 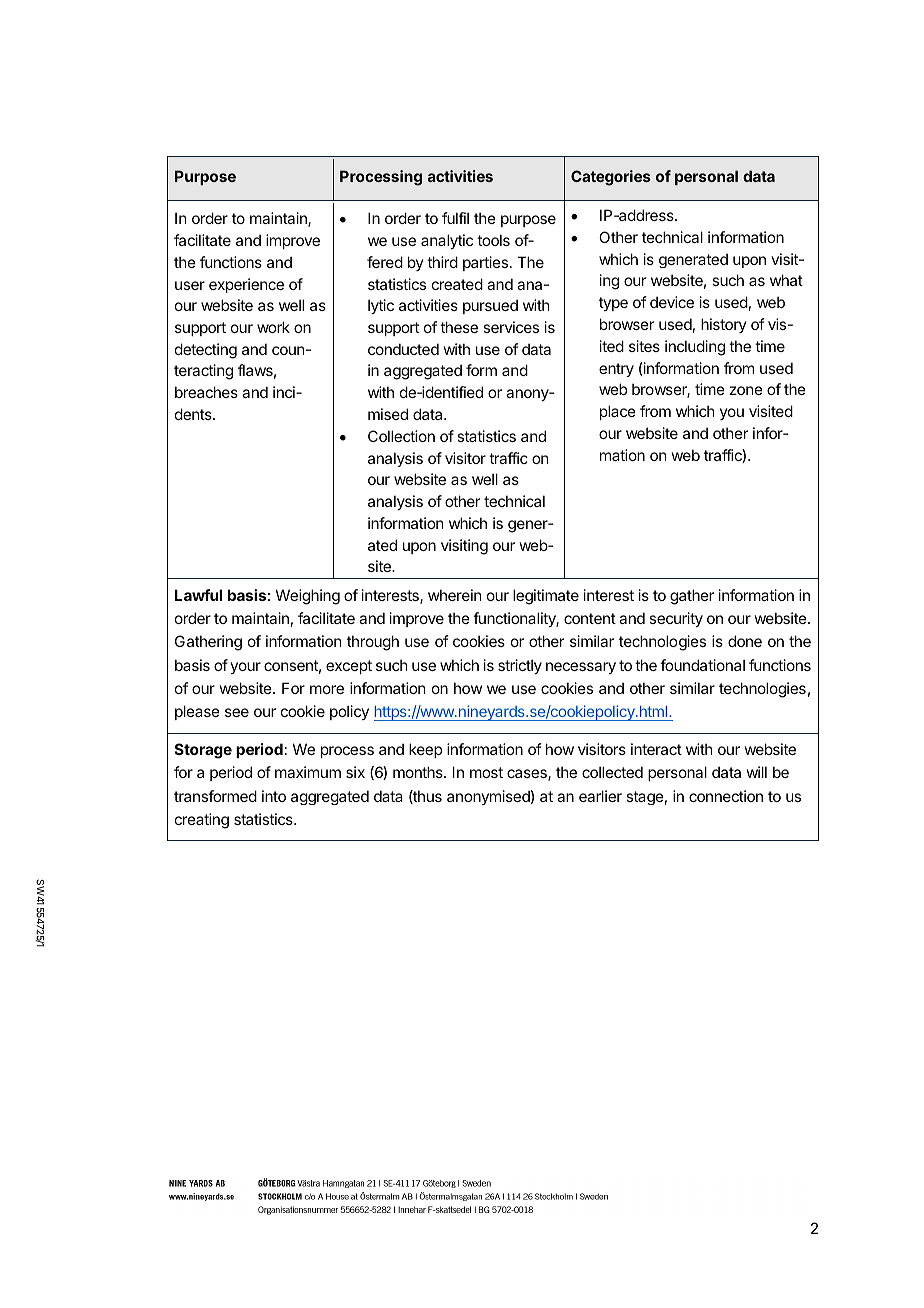 What do you see at coordinates (455, 218) in the page?
I see `fulfil` at bounding box center [455, 218].
